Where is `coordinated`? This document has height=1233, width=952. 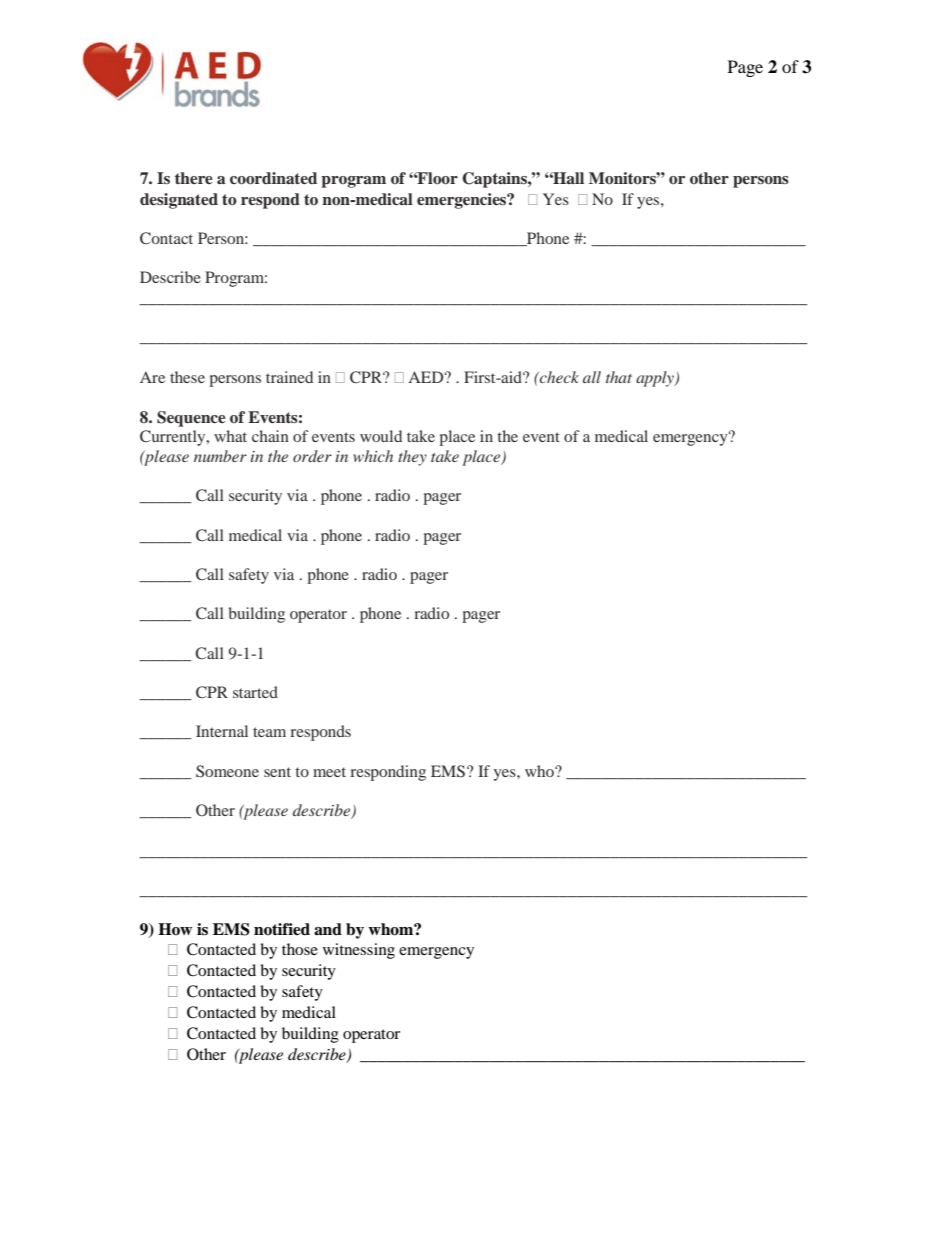
coordinated is located at coordinates (273, 178).
